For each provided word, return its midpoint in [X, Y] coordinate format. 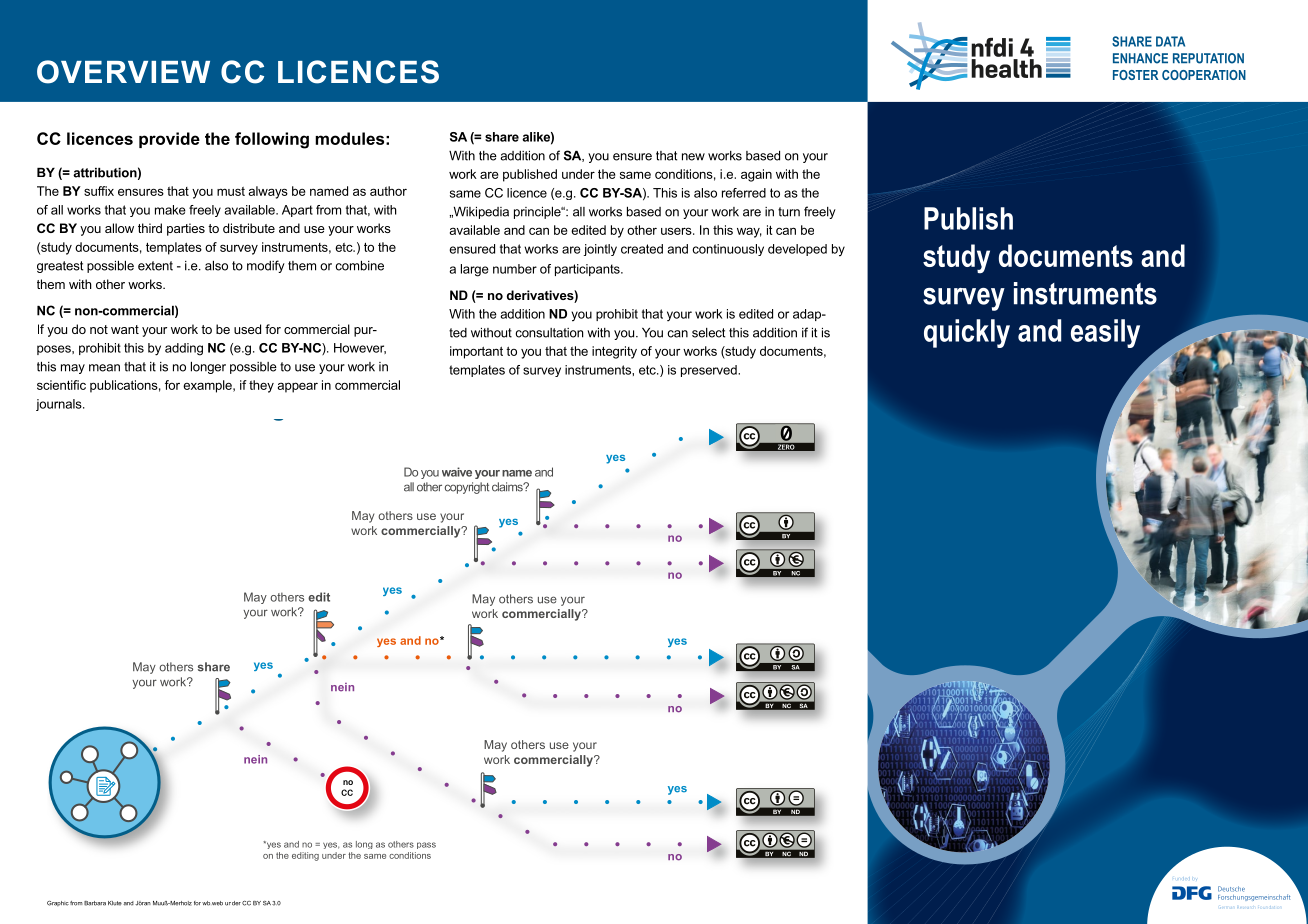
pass [426, 845]
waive [457, 472]
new [693, 157]
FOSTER [1135, 75]
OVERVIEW [123, 72]
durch [675, 703]
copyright [467, 488]
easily [1105, 333]
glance [312, 404]
